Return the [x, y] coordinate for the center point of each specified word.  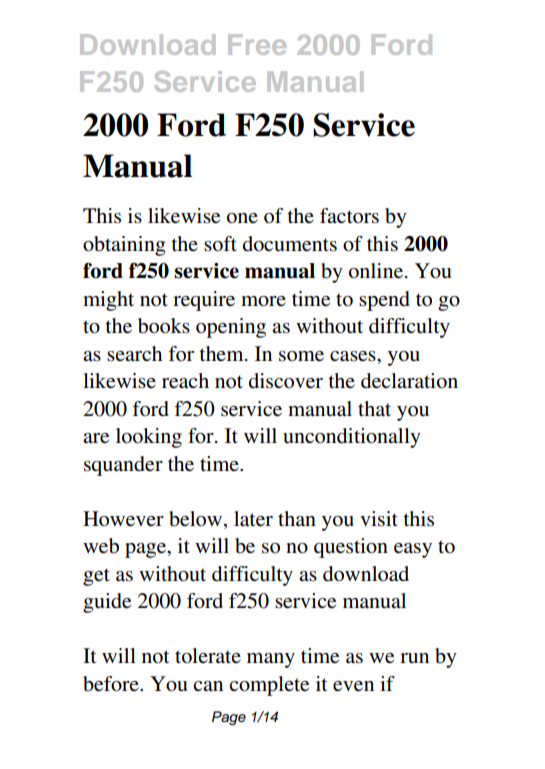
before [112, 684]
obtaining [124, 246]
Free [257, 44]
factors [349, 216]
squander [123, 466]
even [353, 686]
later [253, 519]
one [242, 218]
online [376, 271]
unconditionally [352, 438]
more [263, 301]
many [271, 660]
